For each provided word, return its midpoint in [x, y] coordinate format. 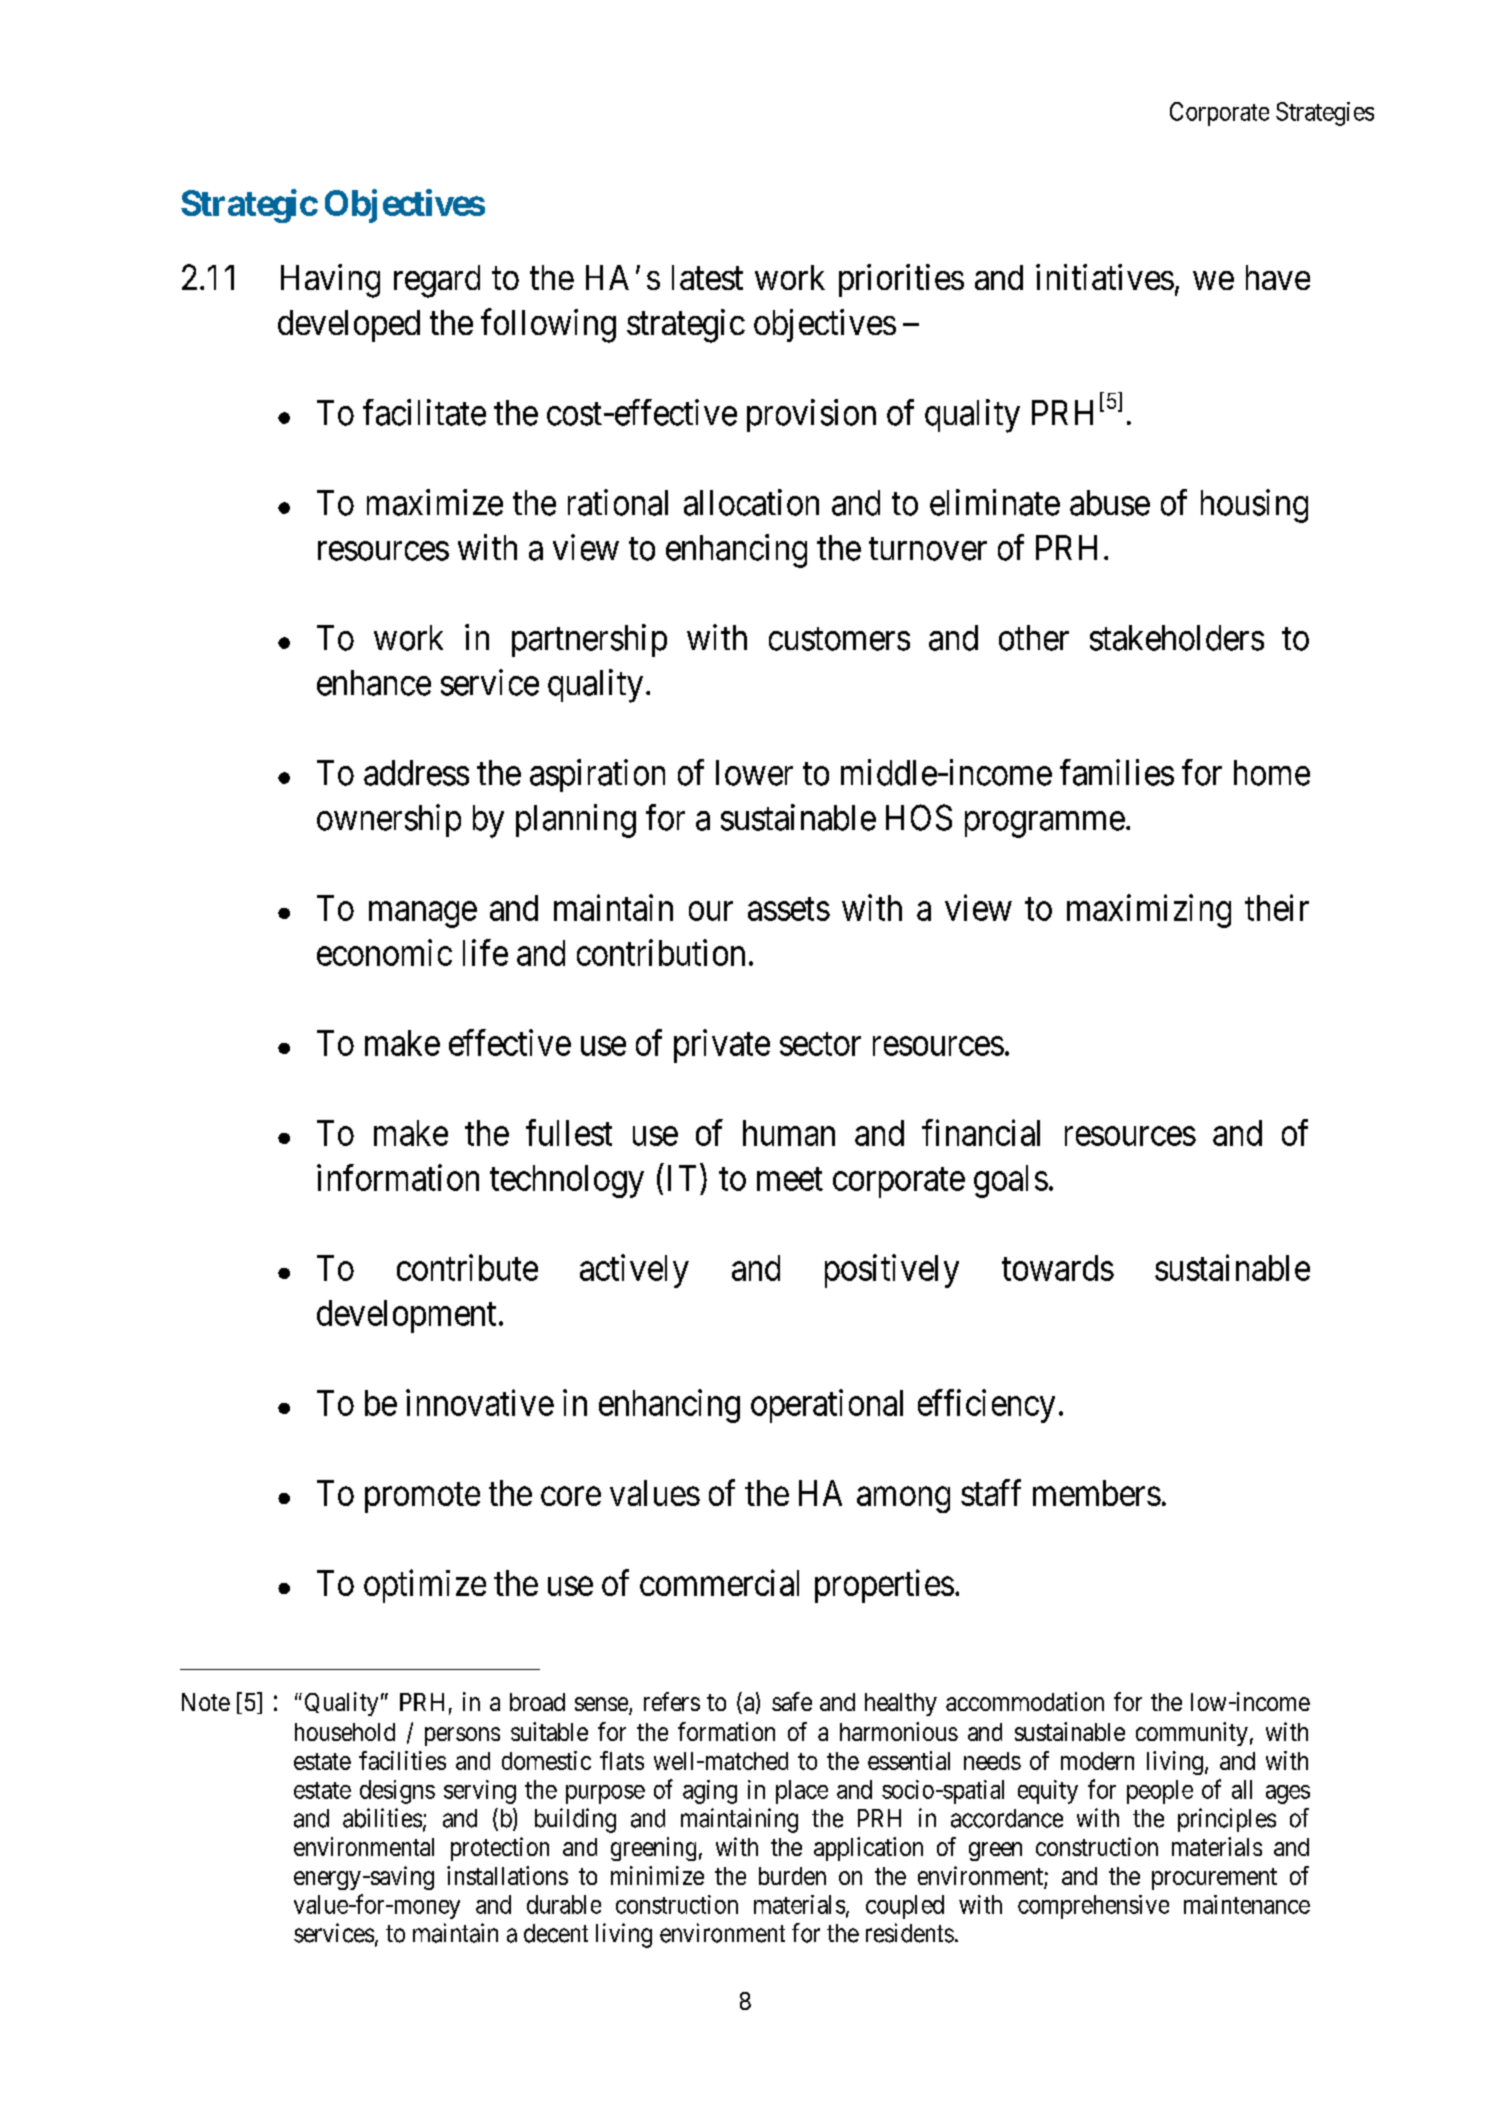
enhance [374, 683]
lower [754, 773]
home [1272, 773]
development [406, 1316]
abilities [382, 1818]
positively [892, 1271]
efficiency [986, 1406]
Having [330, 281]
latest [707, 277]
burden [792, 1876]
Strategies [1325, 114]
